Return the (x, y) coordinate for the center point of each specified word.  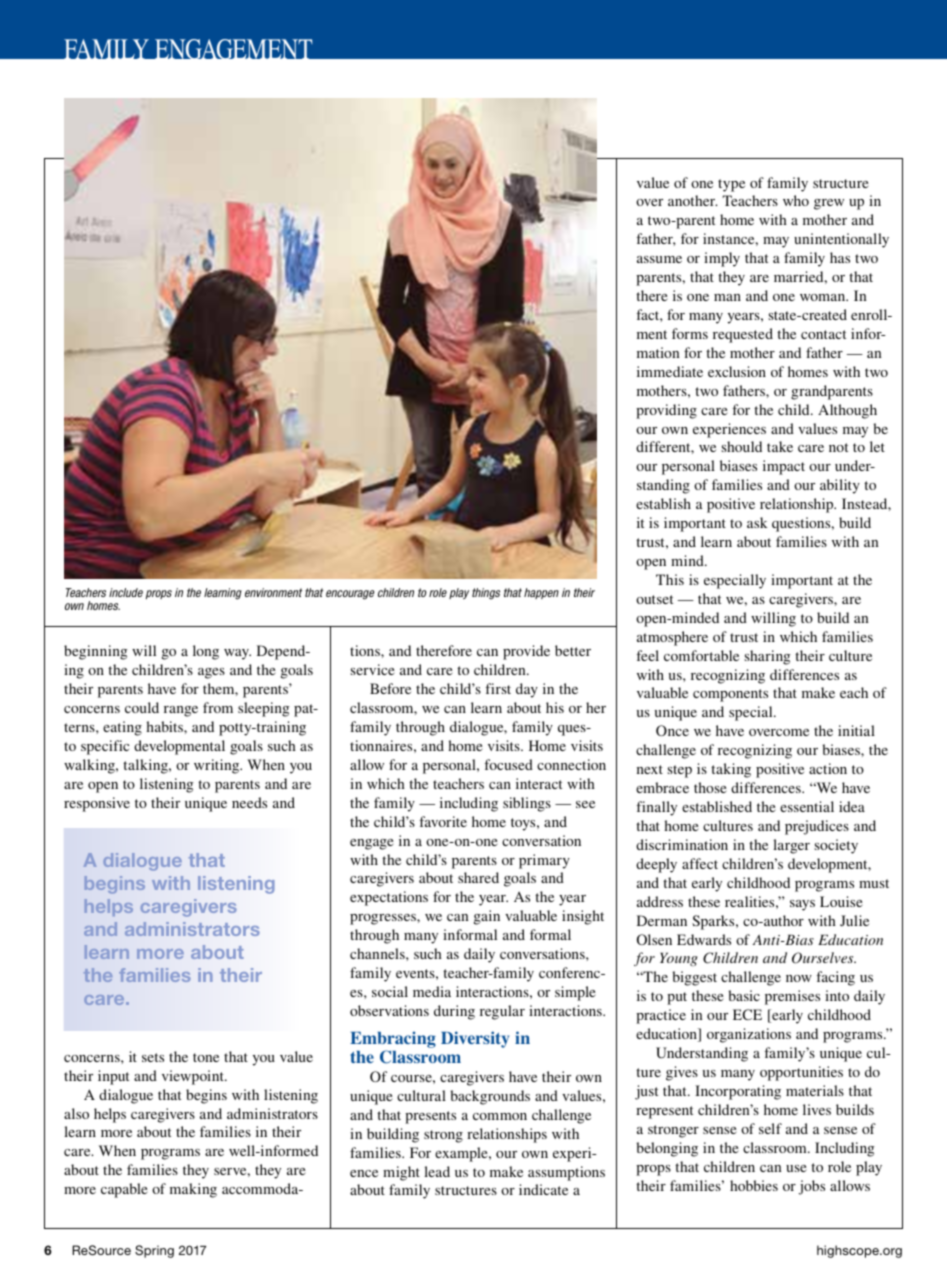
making (193, 1190)
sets (153, 1057)
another (693, 200)
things (486, 594)
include (126, 592)
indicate (543, 1189)
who (796, 200)
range (181, 711)
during (454, 1012)
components (730, 695)
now (799, 978)
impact (784, 467)
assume (659, 259)
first (498, 688)
